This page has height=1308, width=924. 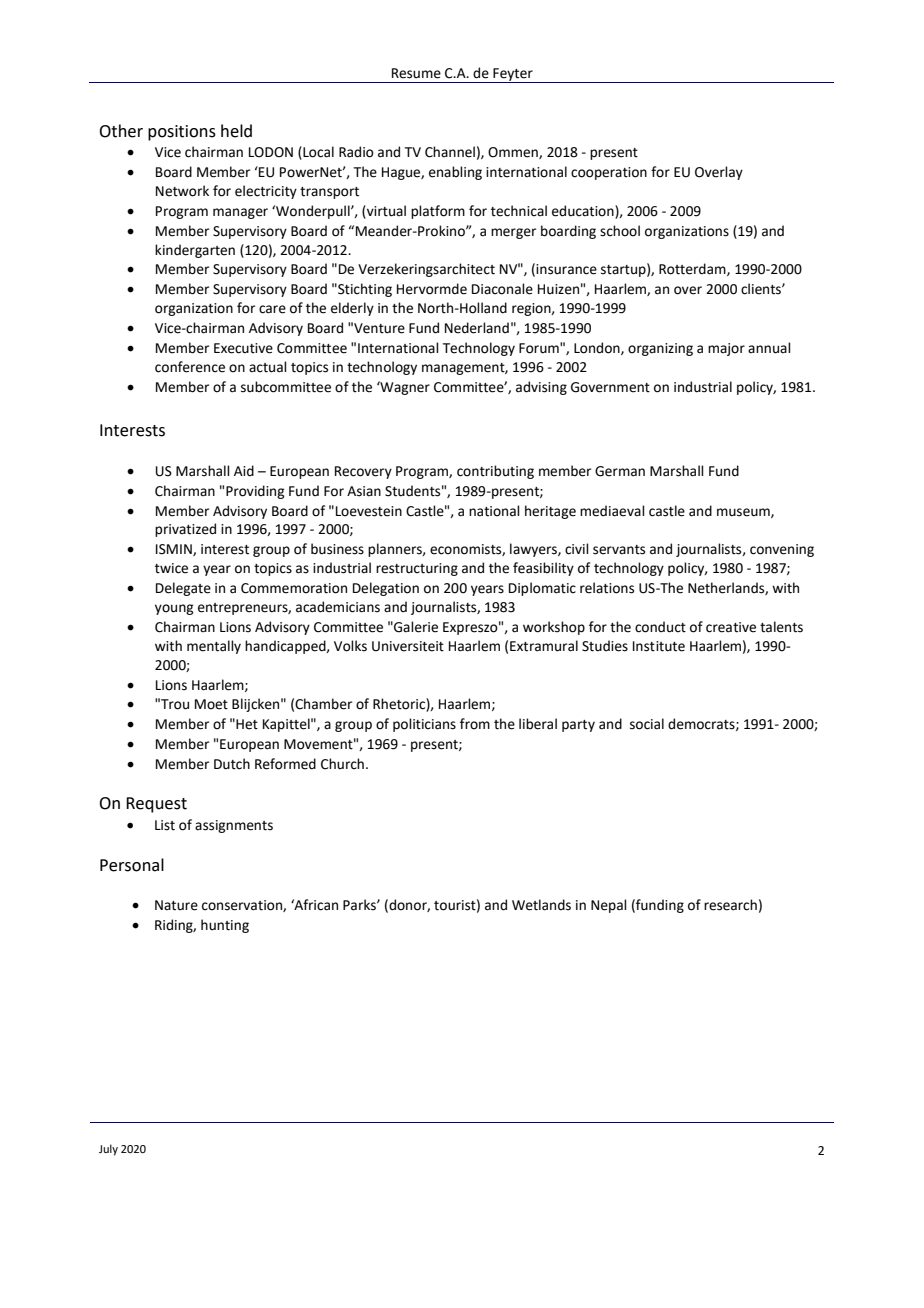 What do you see at coordinates (182, 133) in the page?
I see `positions` at bounding box center [182, 133].
